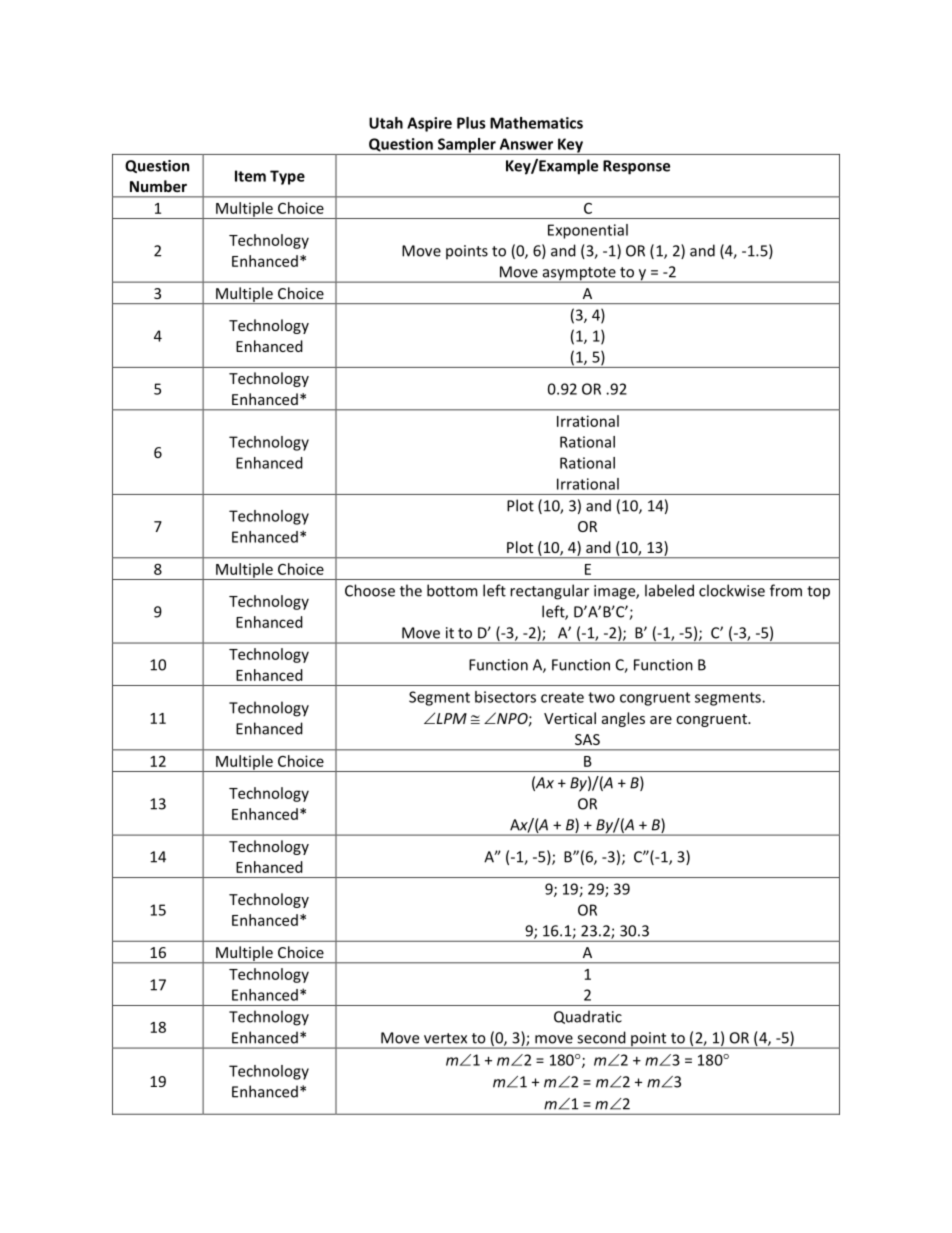  What do you see at coordinates (467, 146) in the document?
I see `Sampler` at bounding box center [467, 146].
